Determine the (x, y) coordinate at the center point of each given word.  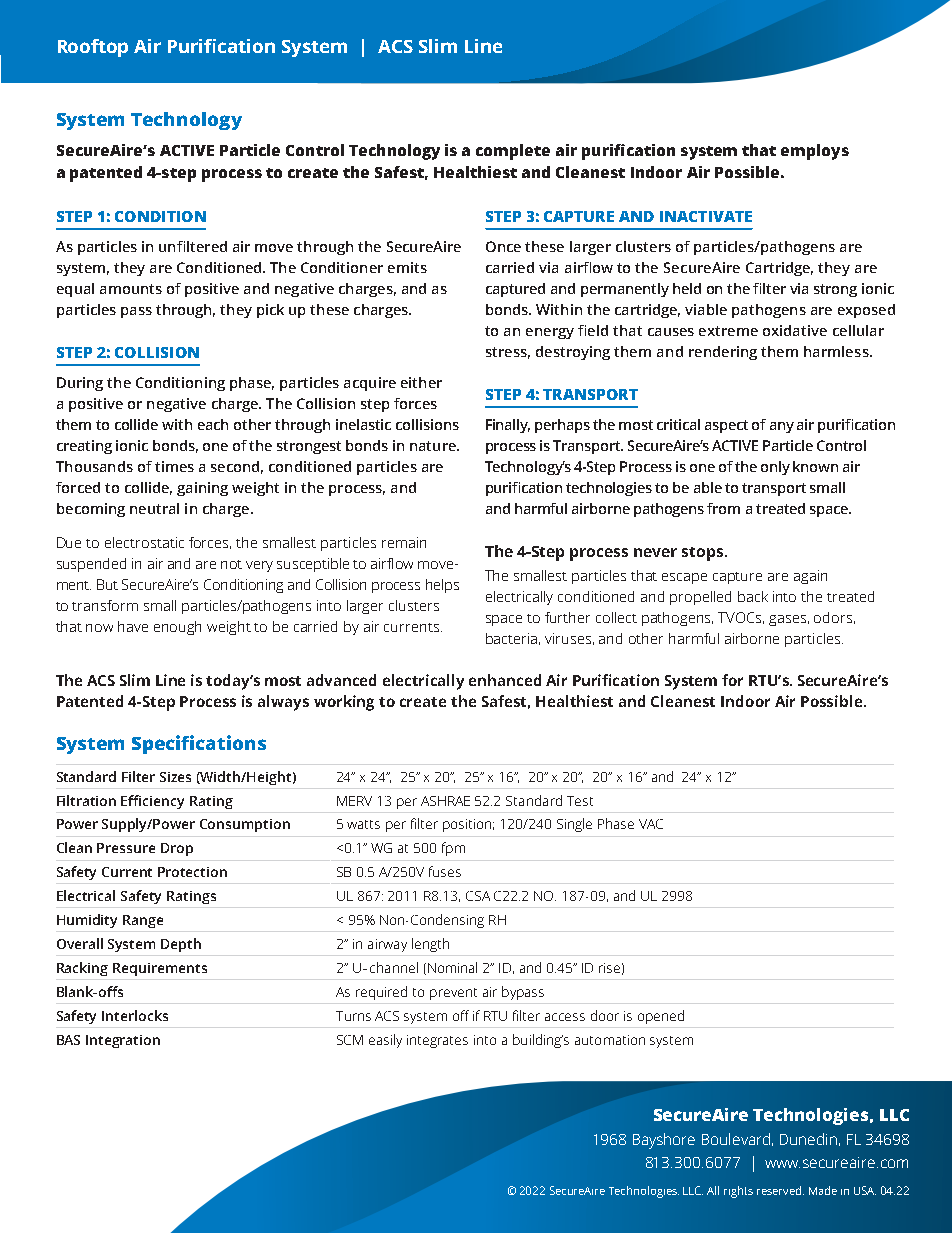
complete (513, 152)
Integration (123, 1041)
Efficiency (152, 802)
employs (815, 152)
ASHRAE (445, 801)
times (174, 466)
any (782, 427)
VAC (651, 824)
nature (434, 446)
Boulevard (736, 1139)
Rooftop (93, 48)
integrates (437, 1041)
